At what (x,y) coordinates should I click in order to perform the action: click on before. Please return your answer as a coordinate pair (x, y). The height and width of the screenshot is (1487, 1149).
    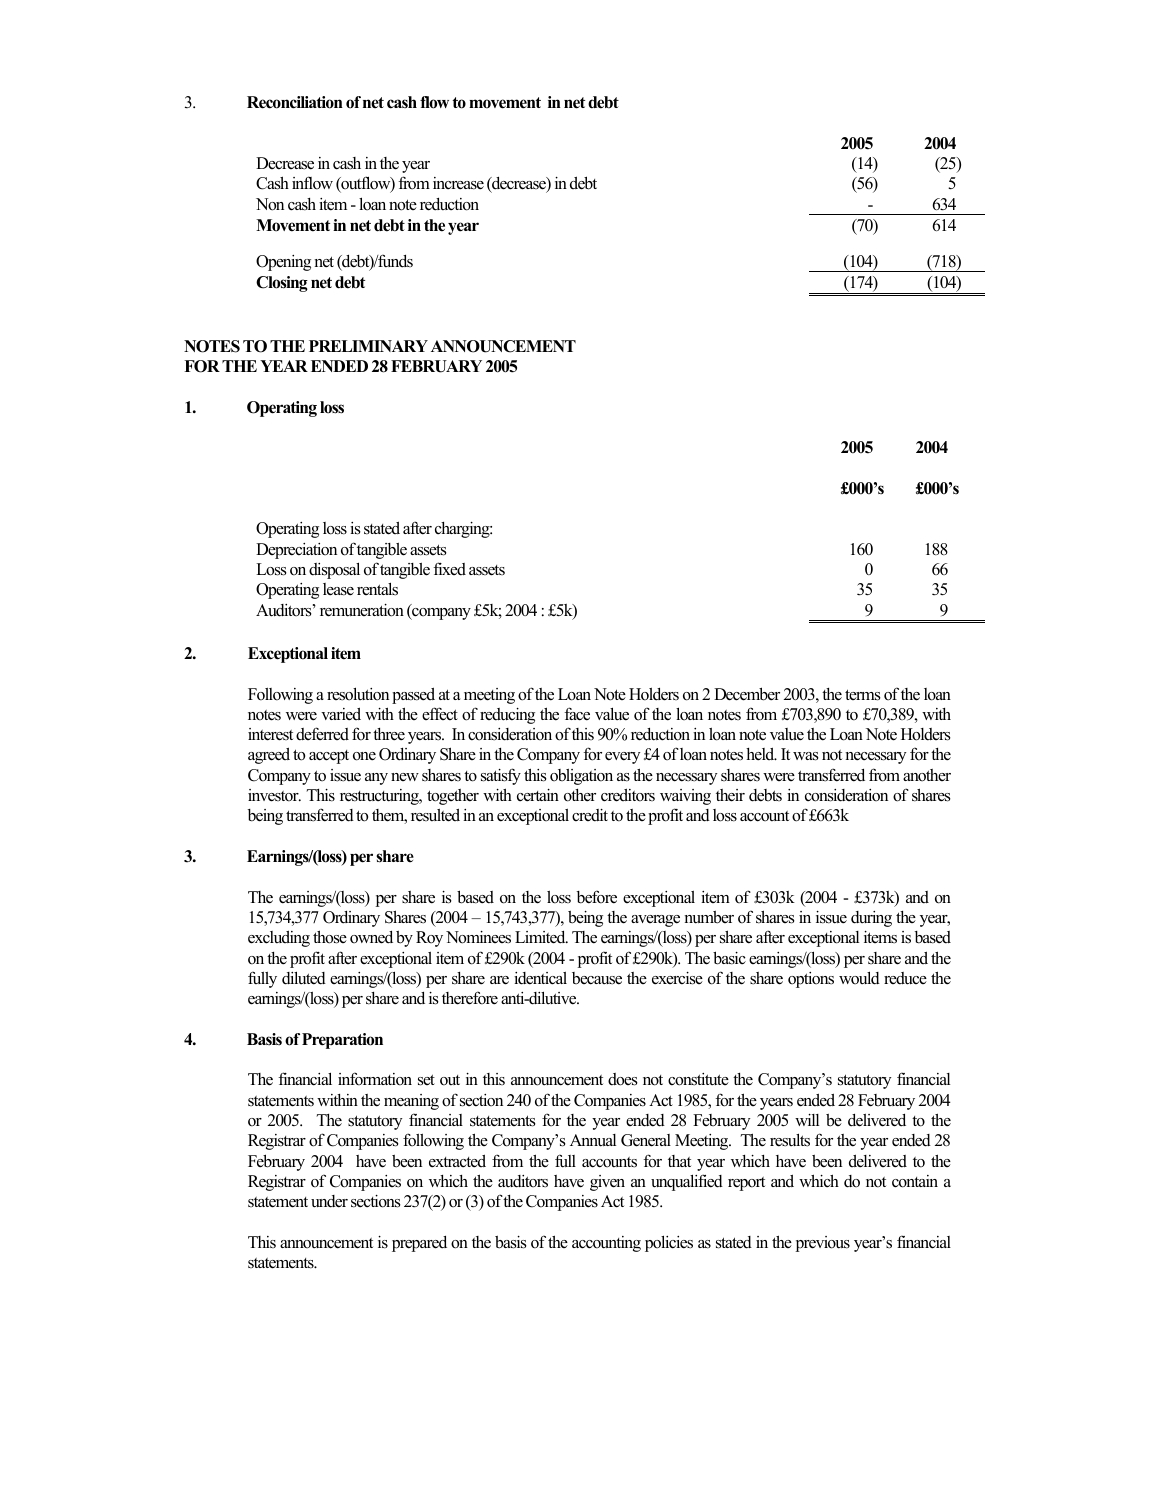
    Looking at the image, I should click on (597, 897).
